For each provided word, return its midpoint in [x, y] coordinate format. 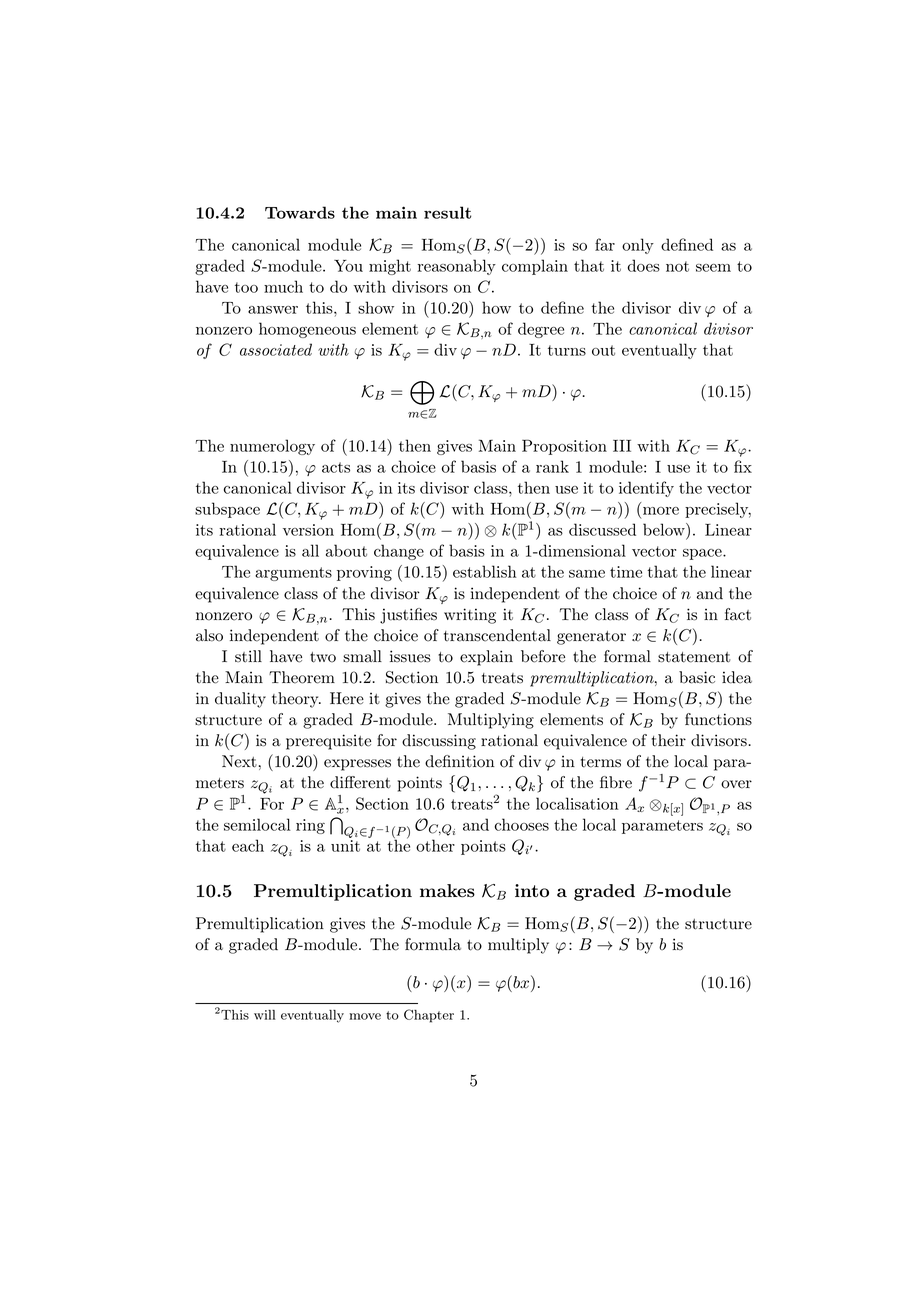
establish [485, 571]
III [622, 446]
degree [541, 330]
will [265, 1015]
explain [486, 658]
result [447, 212]
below [665, 531]
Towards [300, 212]
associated [276, 349]
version [308, 530]
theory [296, 700]
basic [697, 677]
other [435, 845]
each [248, 845]
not [677, 266]
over [736, 784]
